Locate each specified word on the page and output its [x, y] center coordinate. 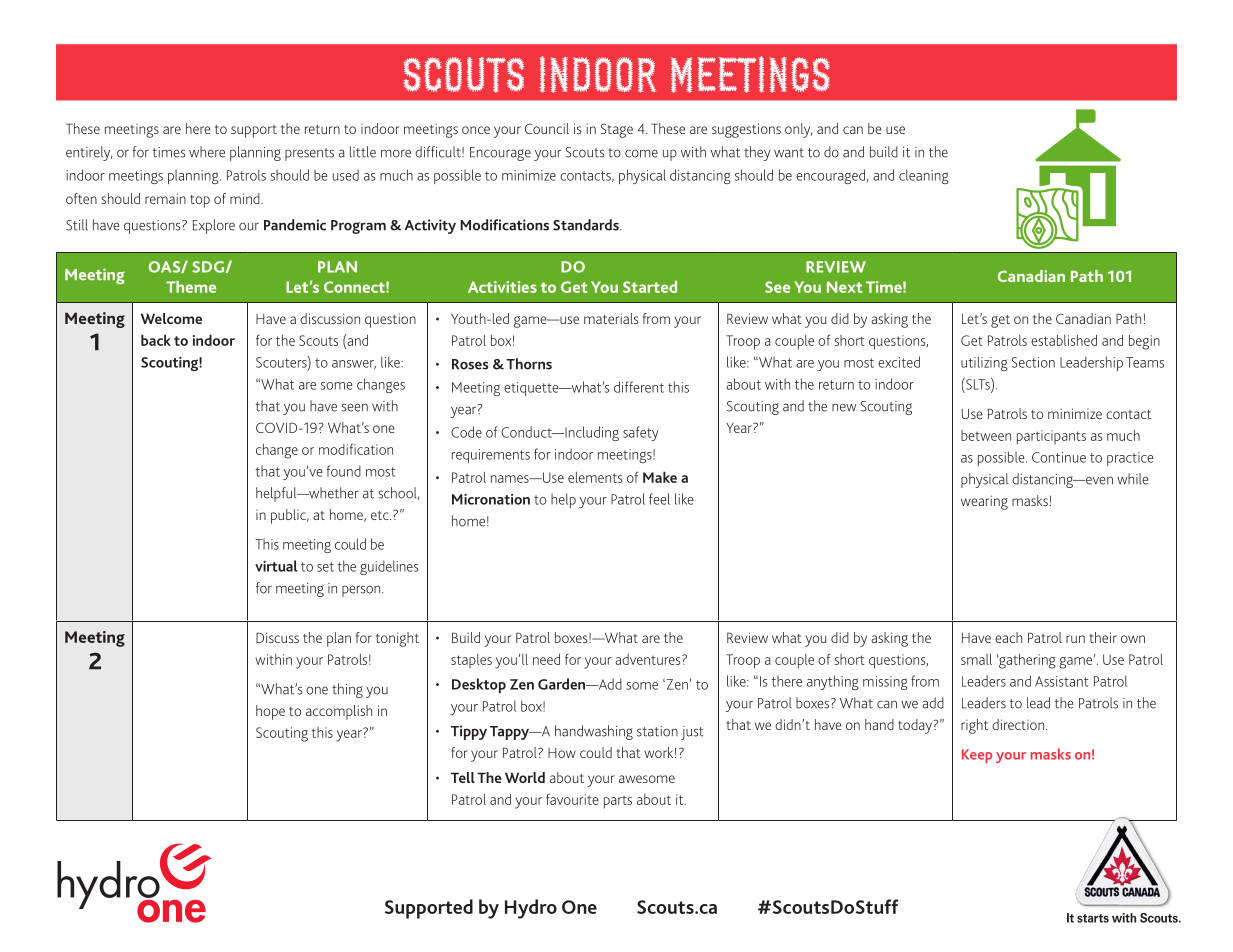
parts [618, 802]
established [1064, 340]
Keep [977, 756]
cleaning [924, 176]
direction [1019, 724]
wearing [984, 502]
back [156, 340]
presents [309, 154]
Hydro [531, 909]
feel [659, 499]
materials [611, 318]
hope [270, 712]
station [657, 731]
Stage [617, 130]
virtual [276, 566]
